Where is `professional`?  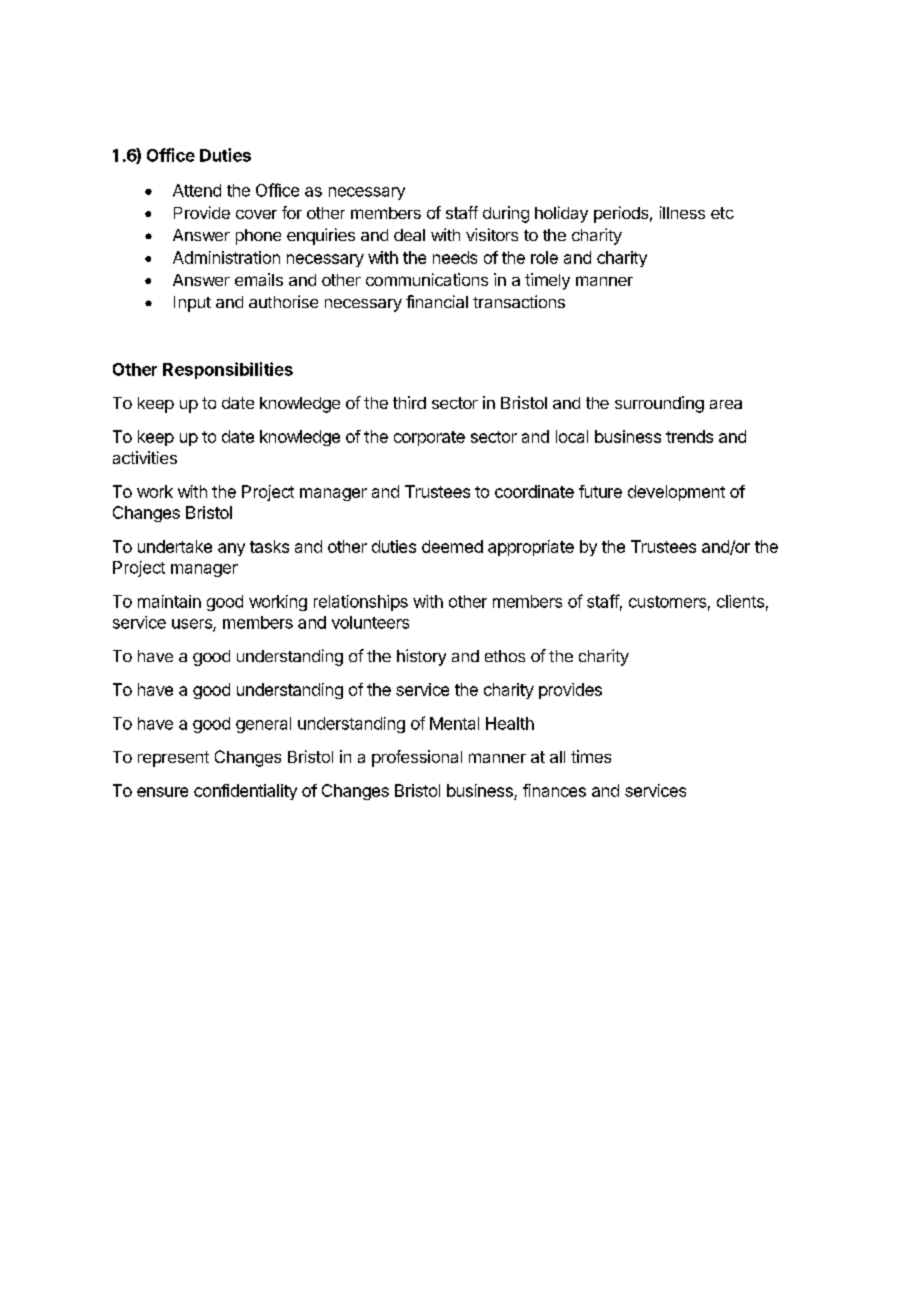 professional is located at coordinates (417, 758).
